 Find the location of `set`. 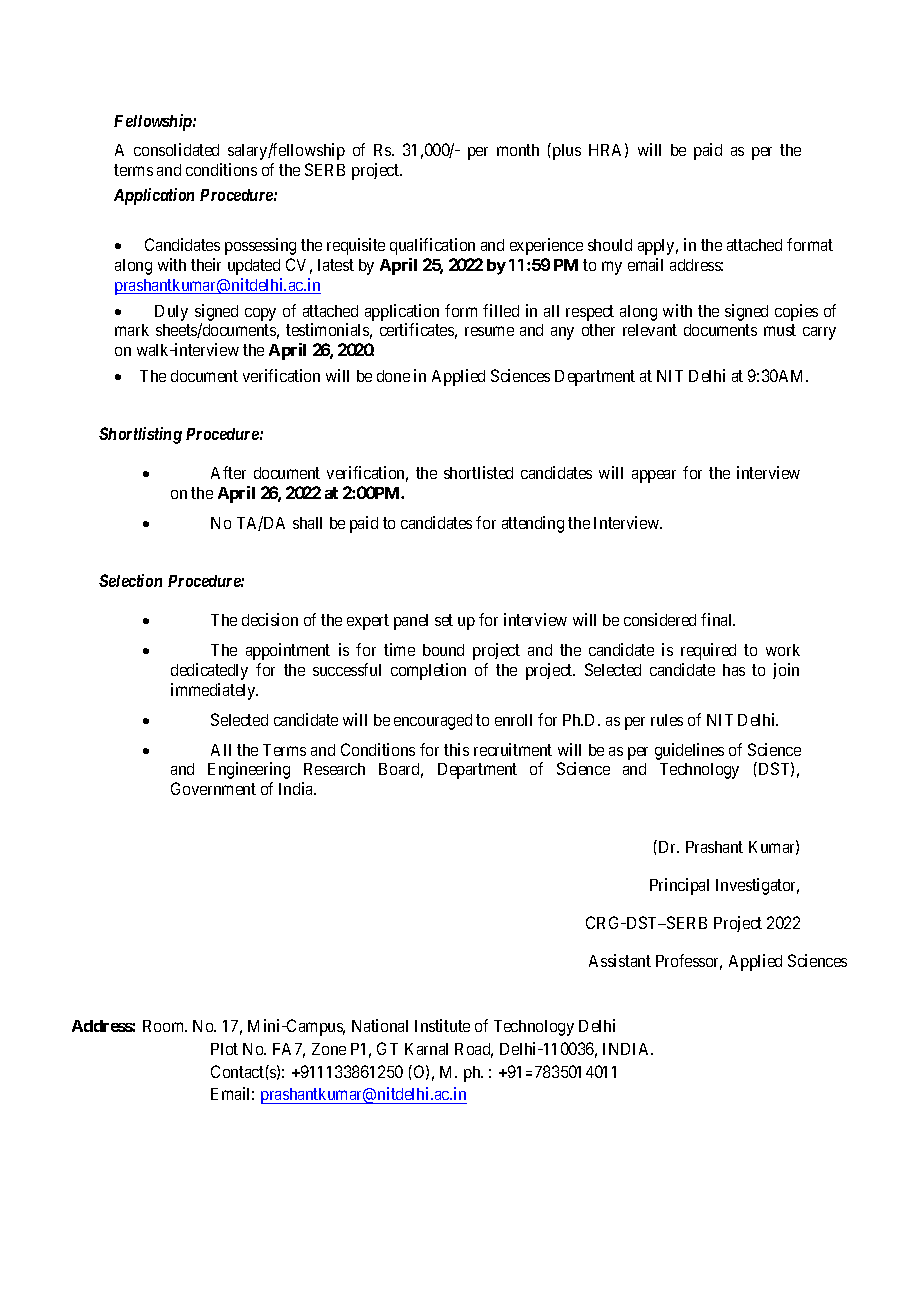

set is located at coordinates (444, 620).
